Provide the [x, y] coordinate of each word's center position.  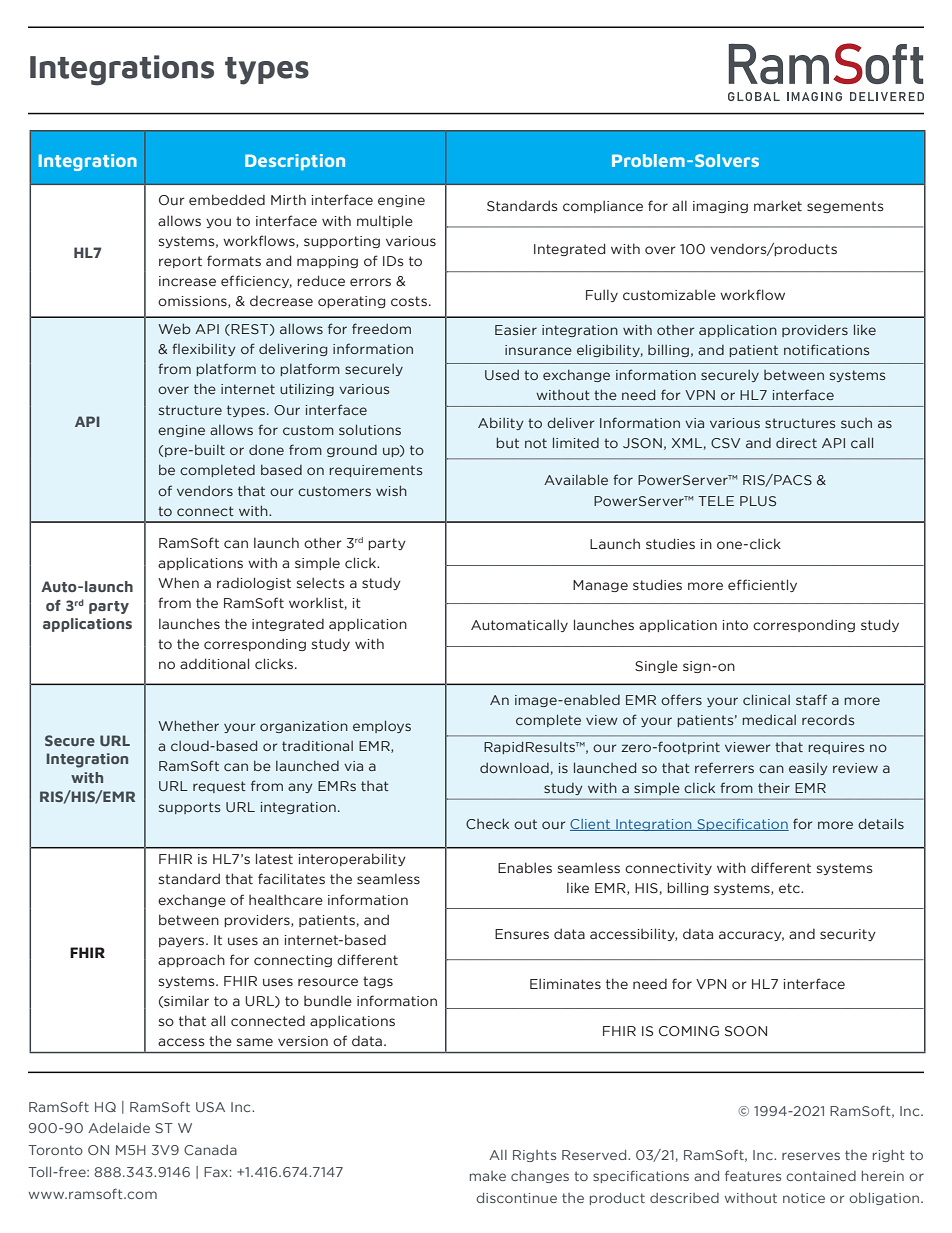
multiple [385, 221]
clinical [766, 699]
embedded [227, 200]
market [778, 205]
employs [382, 726]
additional [214, 663]
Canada [210, 1150]
